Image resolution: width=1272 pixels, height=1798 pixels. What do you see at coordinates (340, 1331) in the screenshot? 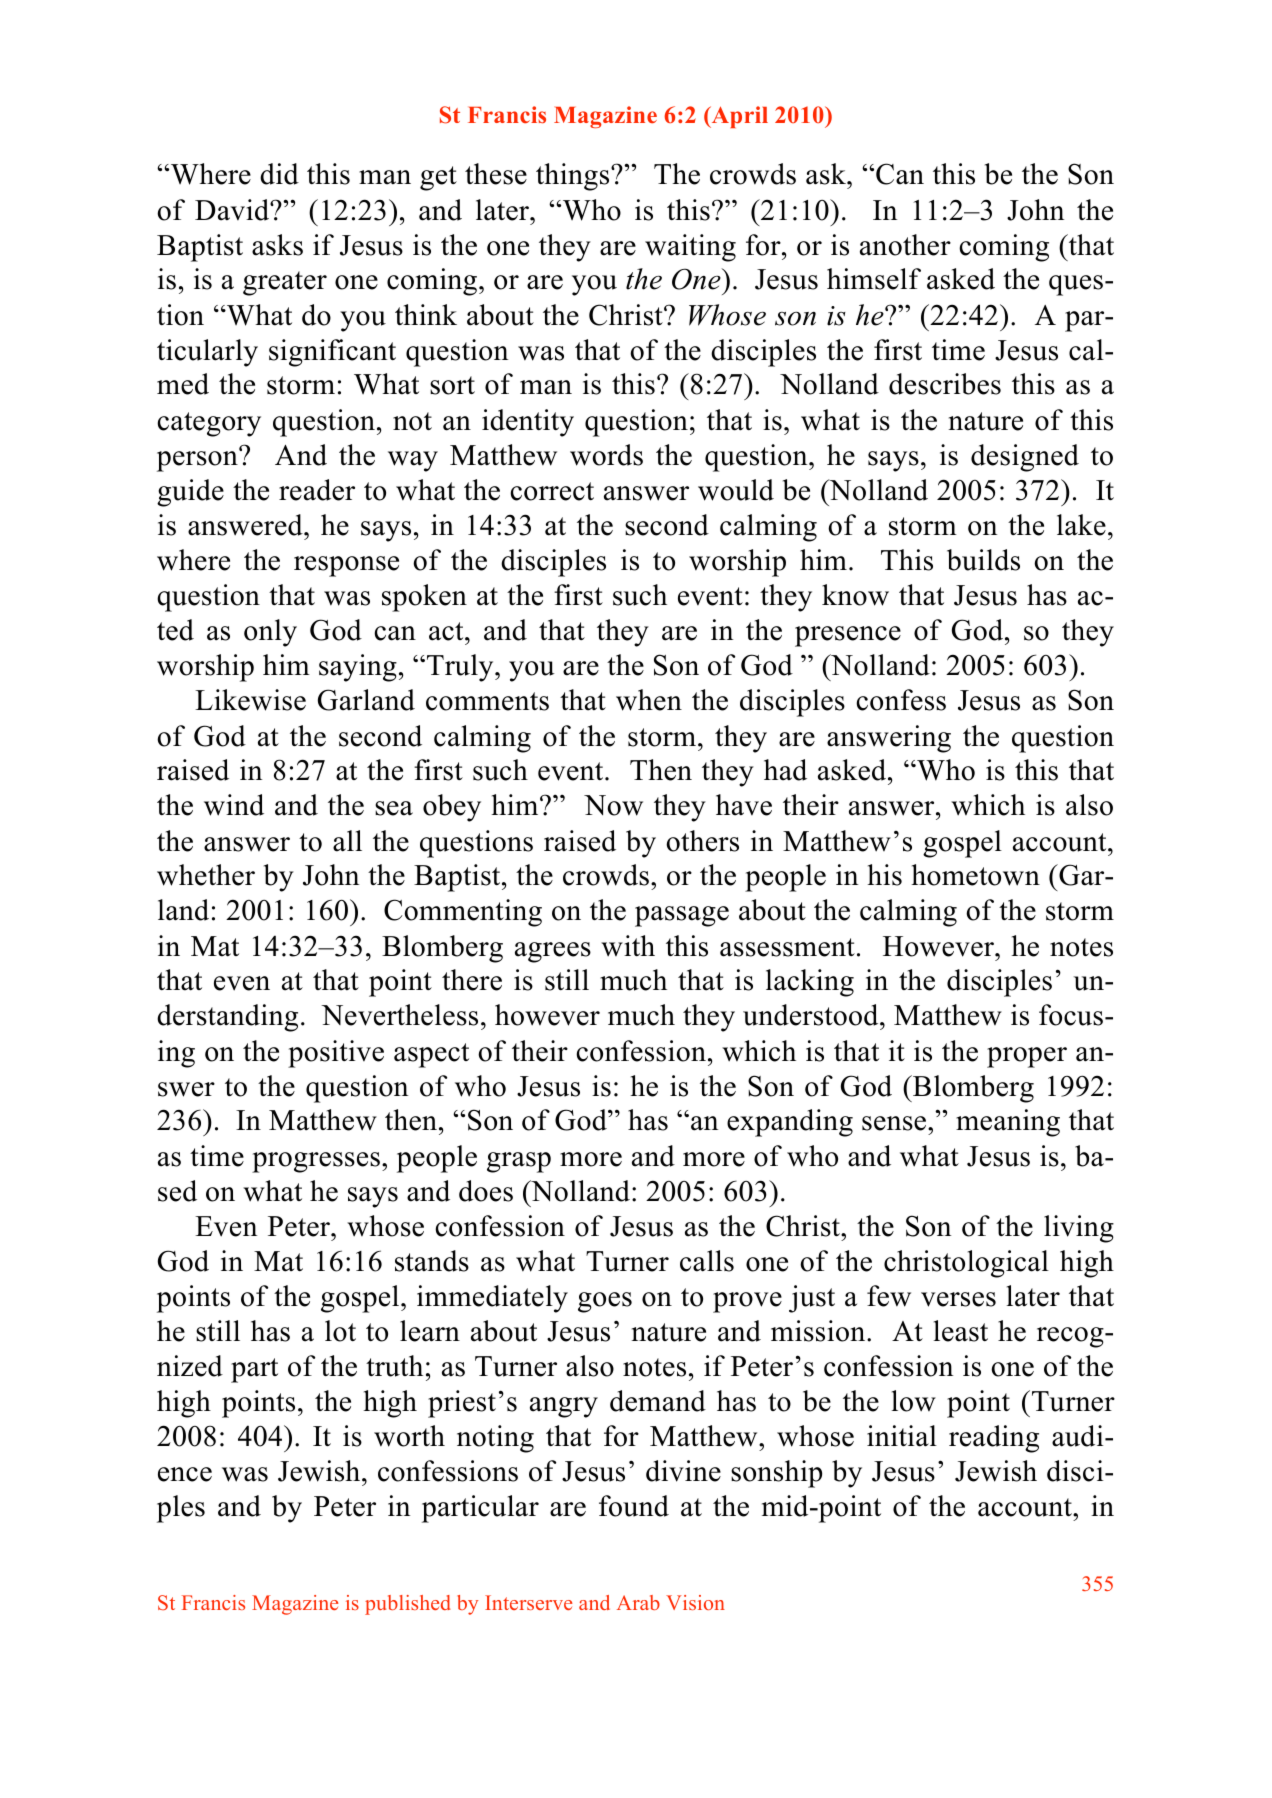
I see `lot` at bounding box center [340, 1331].
